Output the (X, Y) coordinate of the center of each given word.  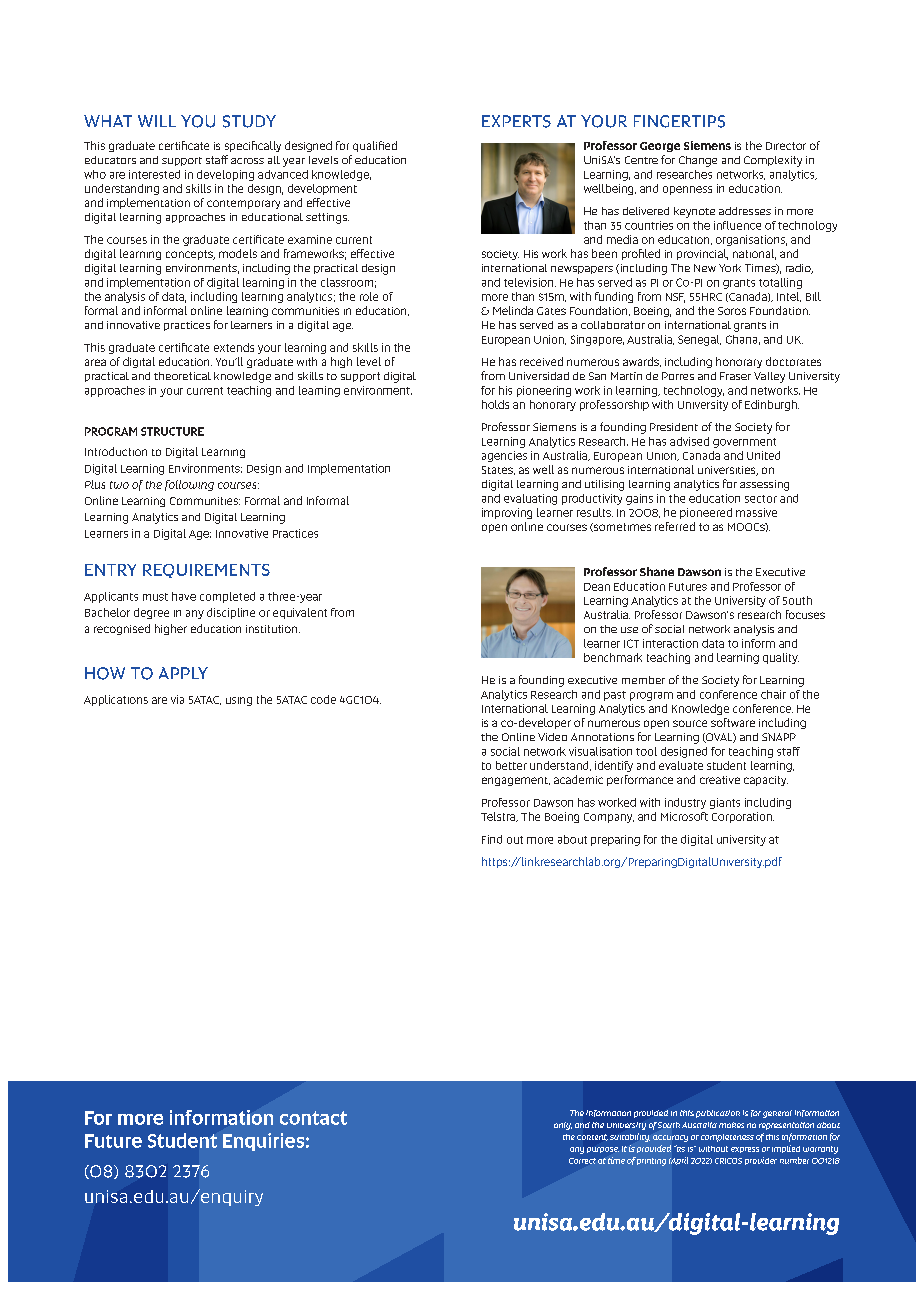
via (177, 699)
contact (313, 1118)
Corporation (743, 817)
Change (698, 161)
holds (495, 404)
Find (492, 839)
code (323, 699)
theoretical (182, 376)
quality (781, 658)
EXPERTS (516, 121)
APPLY (183, 673)
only (563, 1126)
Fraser (735, 376)
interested (154, 174)
